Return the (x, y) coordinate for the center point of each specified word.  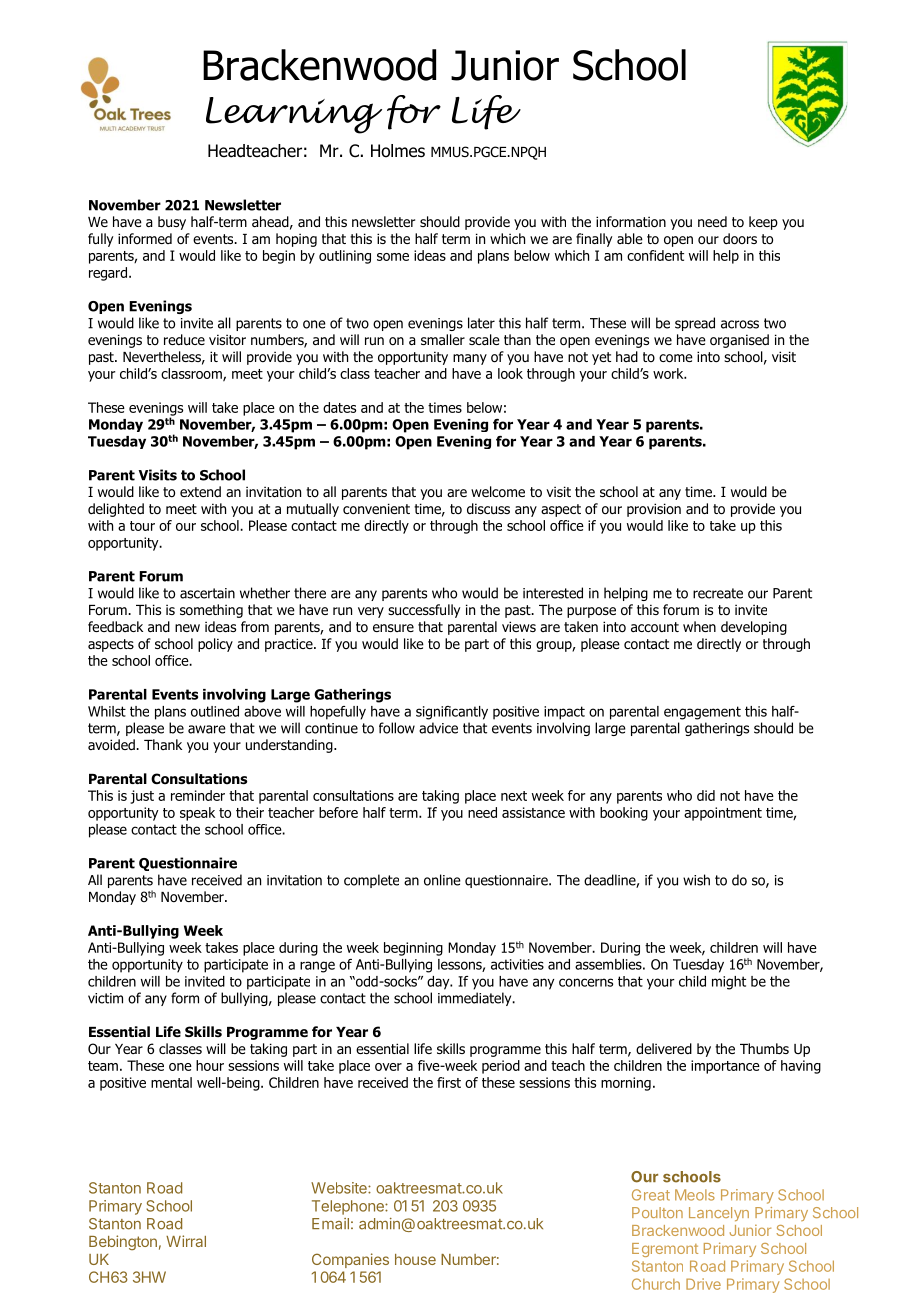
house (415, 1259)
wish (696, 880)
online (442, 880)
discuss (488, 508)
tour (142, 526)
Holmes (398, 151)
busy (172, 223)
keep (763, 223)
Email (330, 1224)
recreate (718, 593)
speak (197, 814)
